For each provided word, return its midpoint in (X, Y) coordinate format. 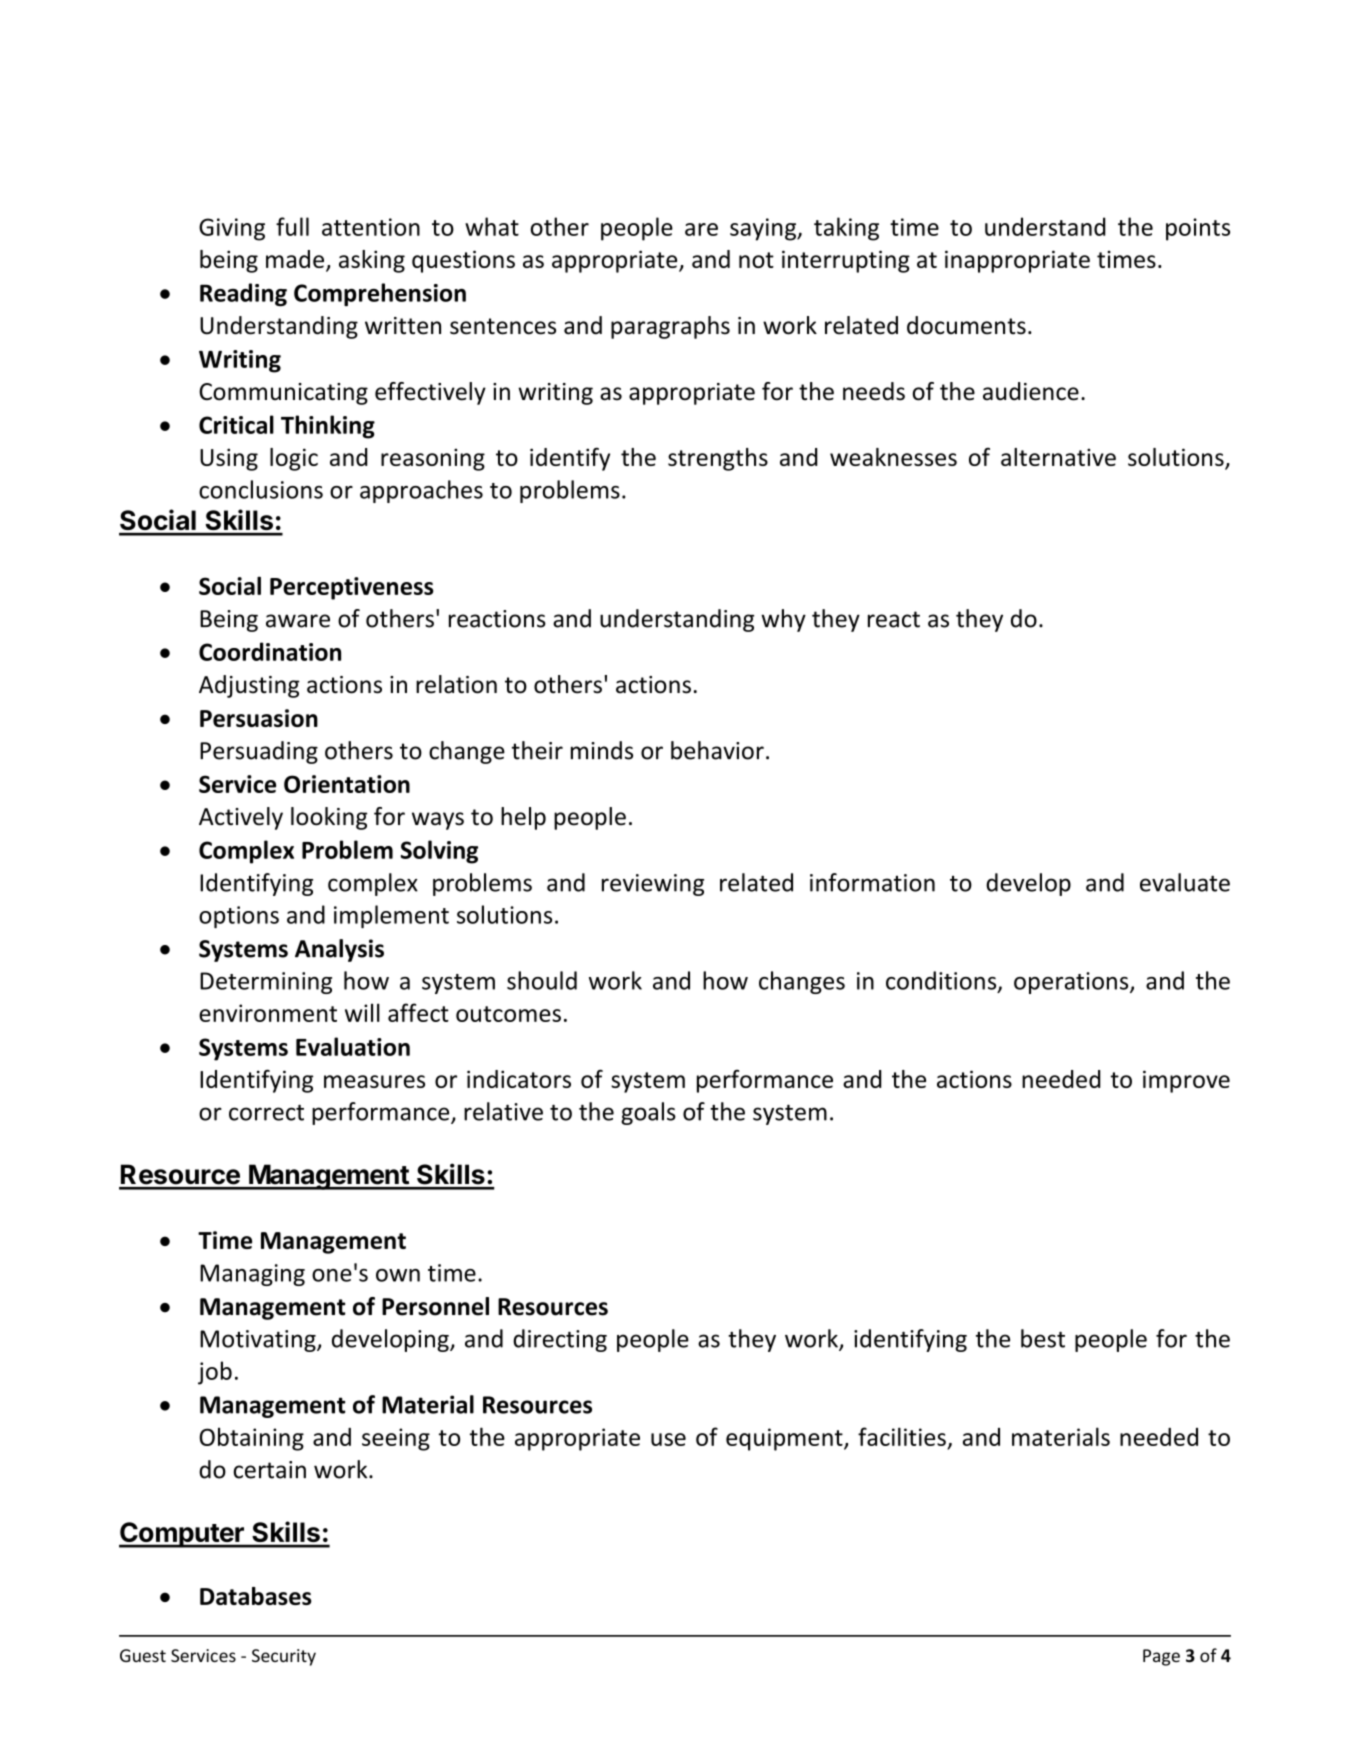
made (295, 259)
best (1043, 1338)
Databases (256, 1596)
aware (298, 621)
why (783, 620)
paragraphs (670, 327)
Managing (252, 1275)
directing (560, 1340)
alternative (1058, 457)
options (239, 917)
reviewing (653, 885)
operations (1072, 983)
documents (966, 325)
